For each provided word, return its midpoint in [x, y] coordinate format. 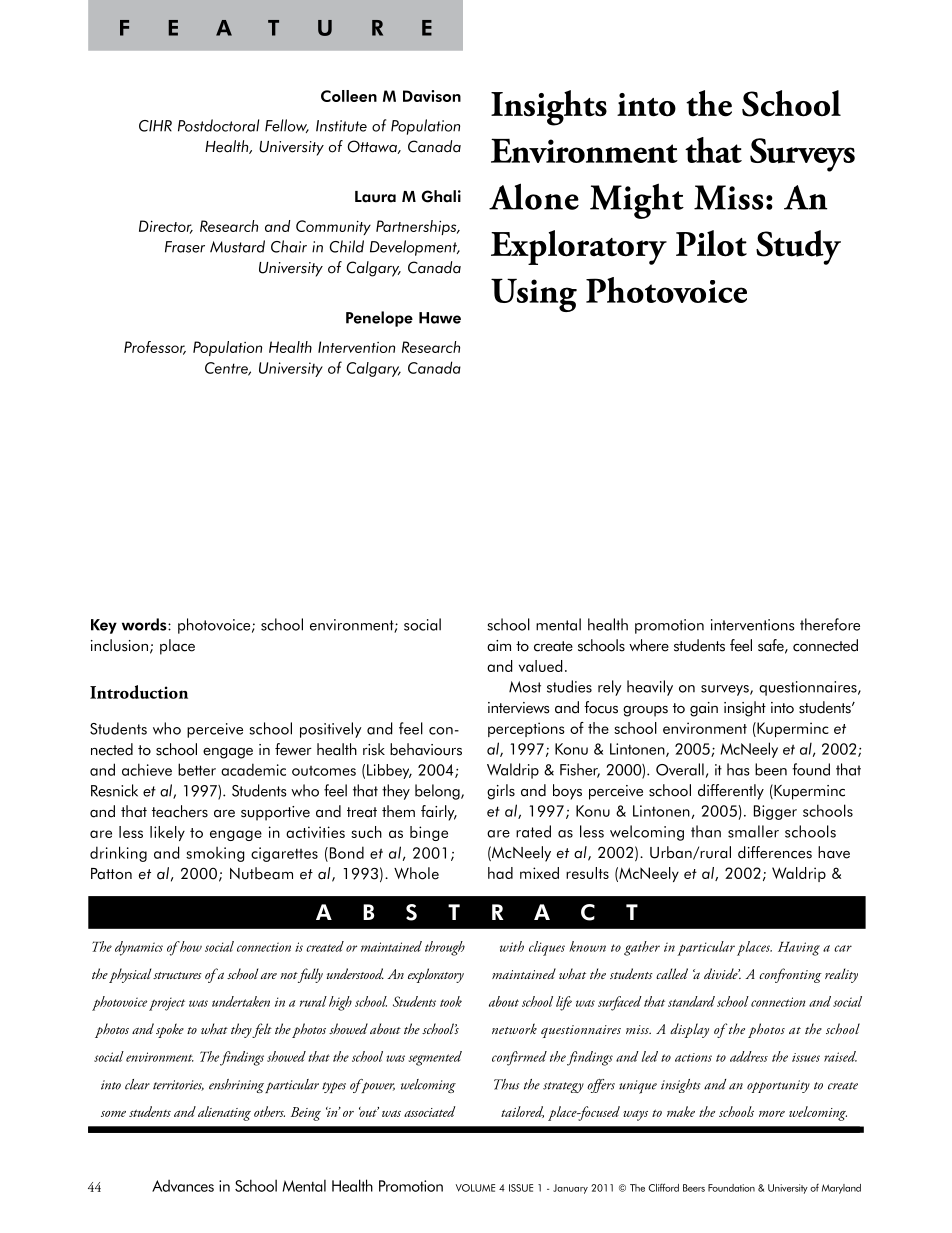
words [145, 624]
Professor [155, 348]
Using [534, 295]
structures [177, 975]
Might [637, 201]
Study [798, 247]
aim [499, 646]
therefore [830, 624]
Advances [183, 1185]
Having [799, 949]
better [197, 769]
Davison [432, 96]
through [445, 948]
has [738, 769]
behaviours [426, 749]
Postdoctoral [218, 125]
